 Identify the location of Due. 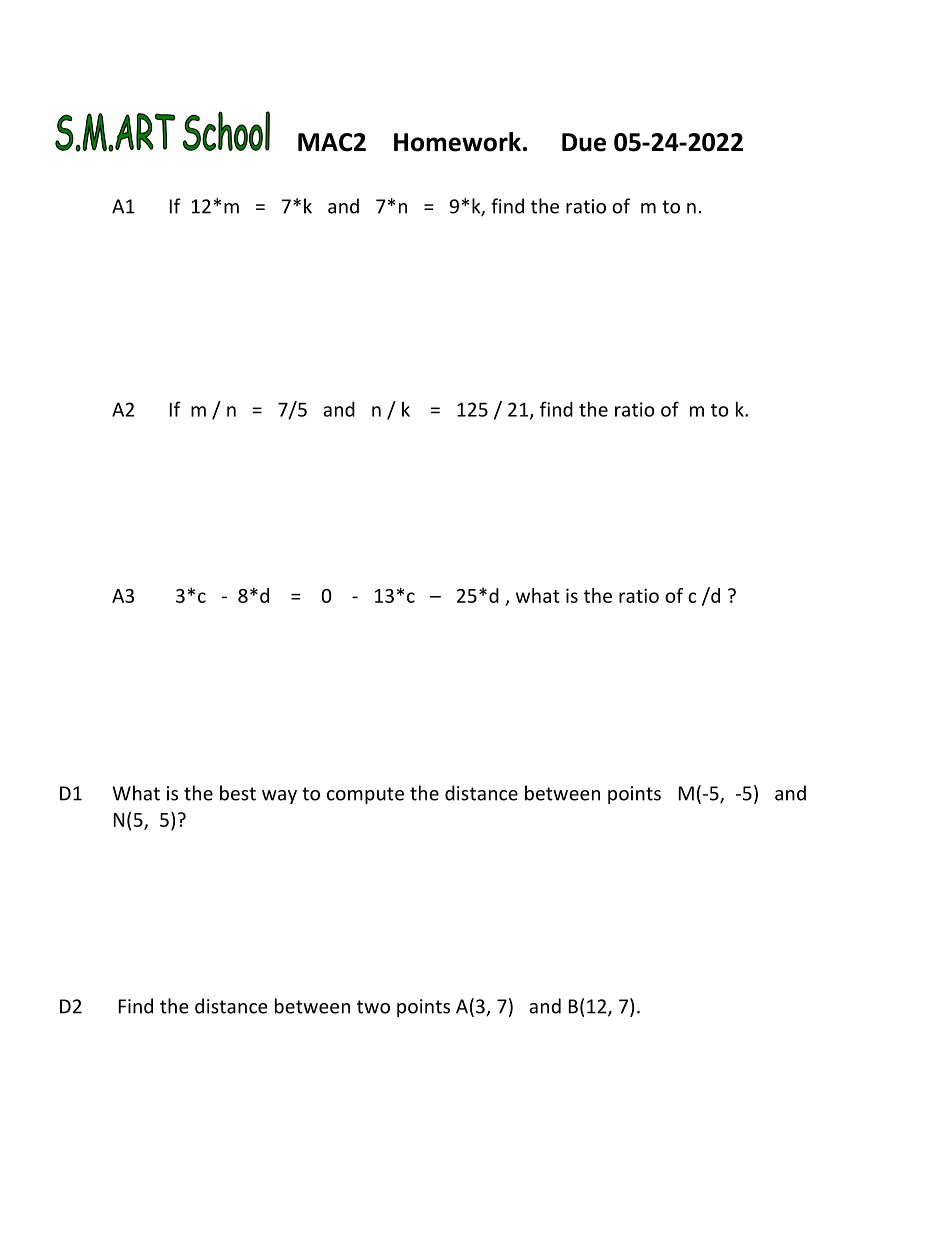
(584, 142).
